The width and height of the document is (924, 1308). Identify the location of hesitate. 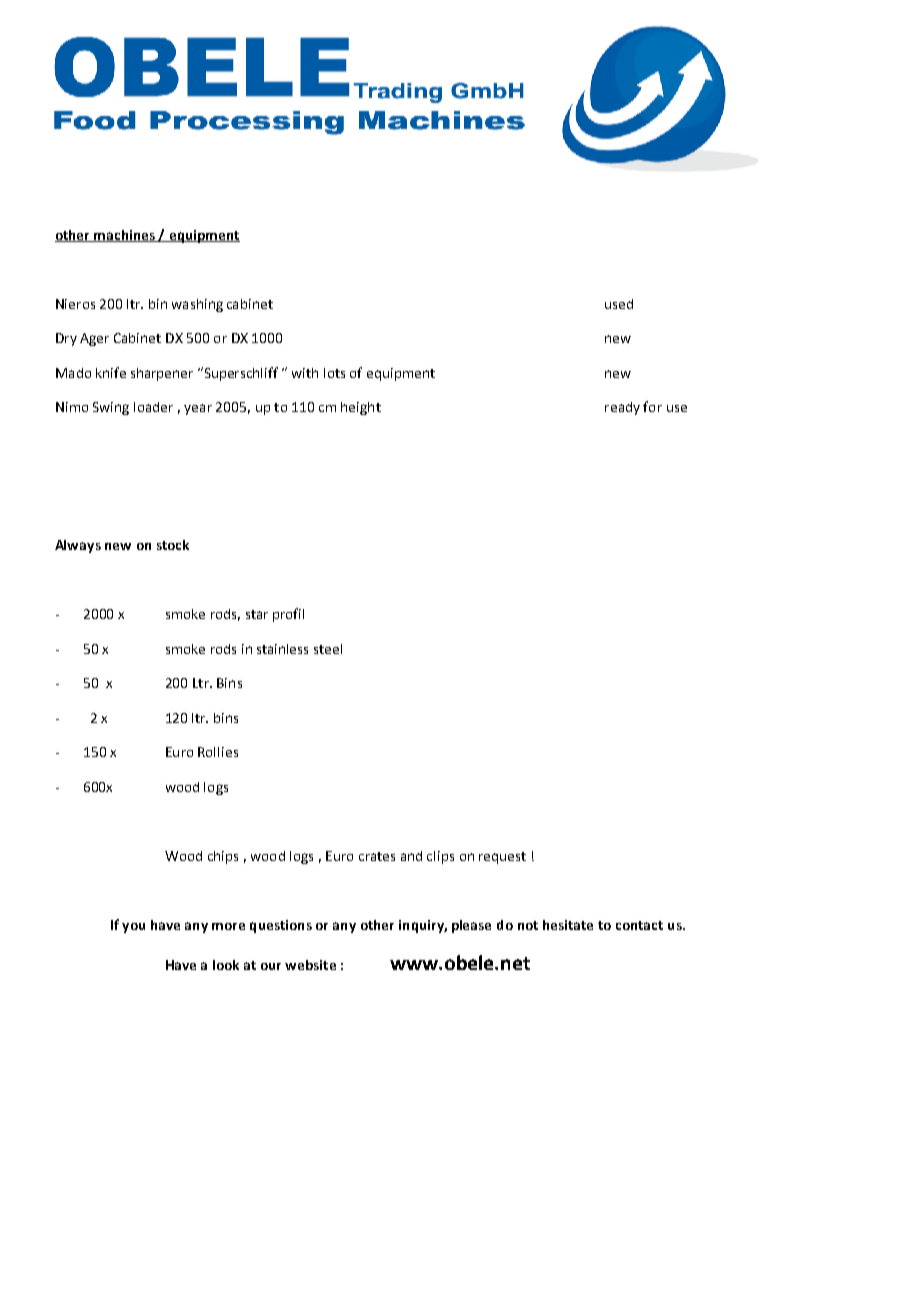
(568, 925).
